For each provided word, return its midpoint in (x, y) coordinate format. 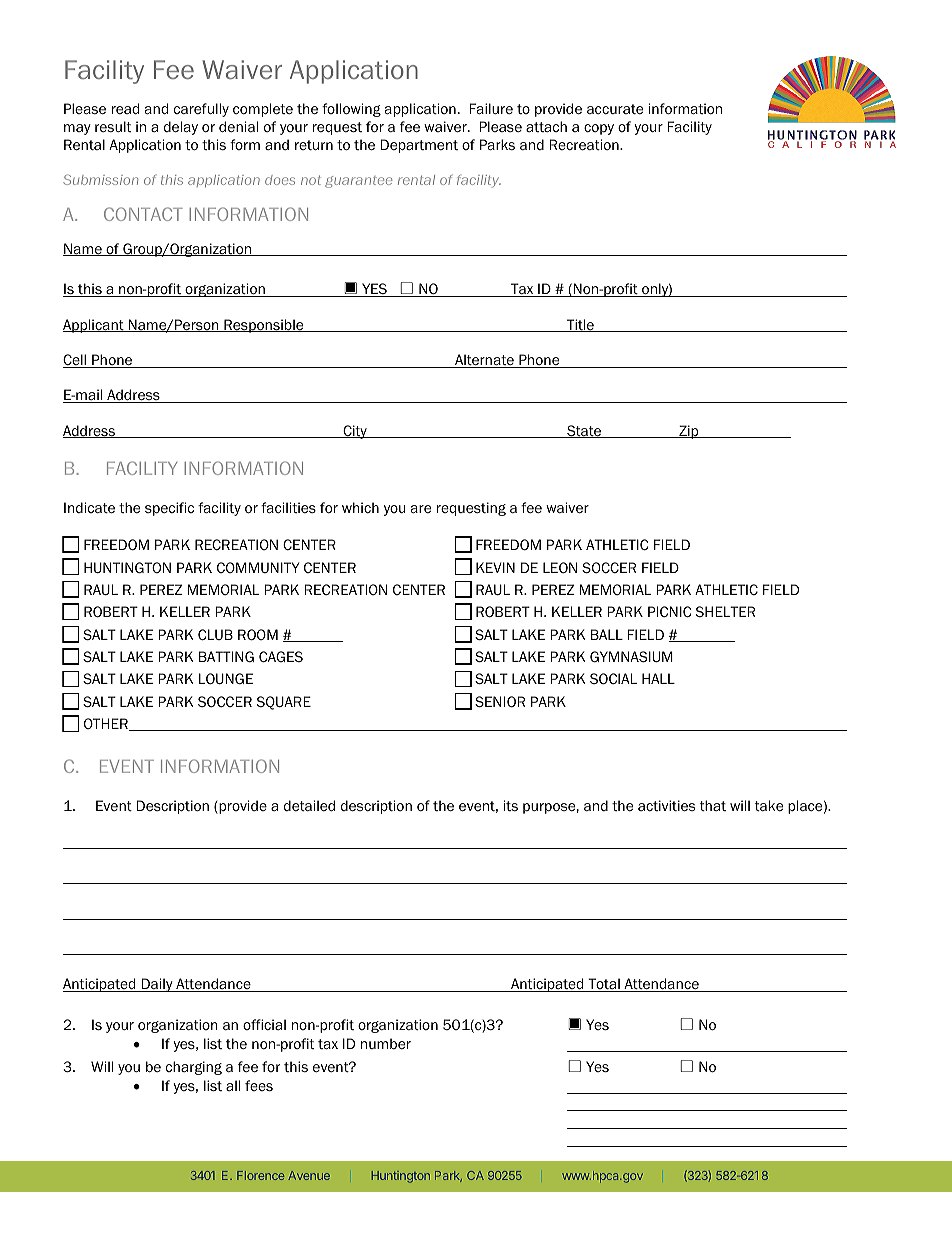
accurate (615, 109)
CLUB (215, 634)
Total (604, 985)
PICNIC (670, 611)
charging (194, 1068)
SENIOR (500, 702)
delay (181, 128)
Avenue (309, 1175)
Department (419, 146)
